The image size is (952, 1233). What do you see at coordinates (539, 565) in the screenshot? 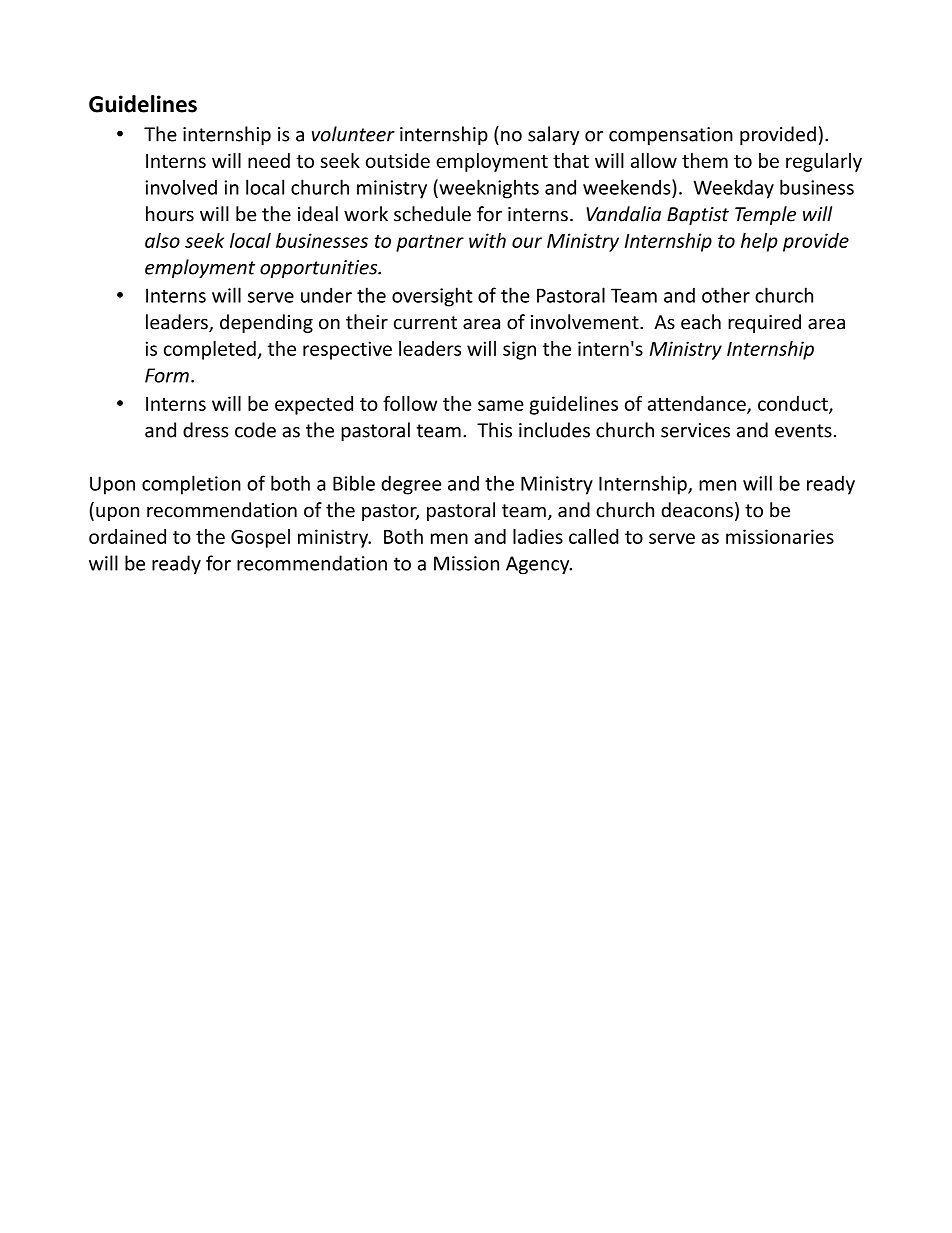
I see `Agency` at bounding box center [539, 565].
